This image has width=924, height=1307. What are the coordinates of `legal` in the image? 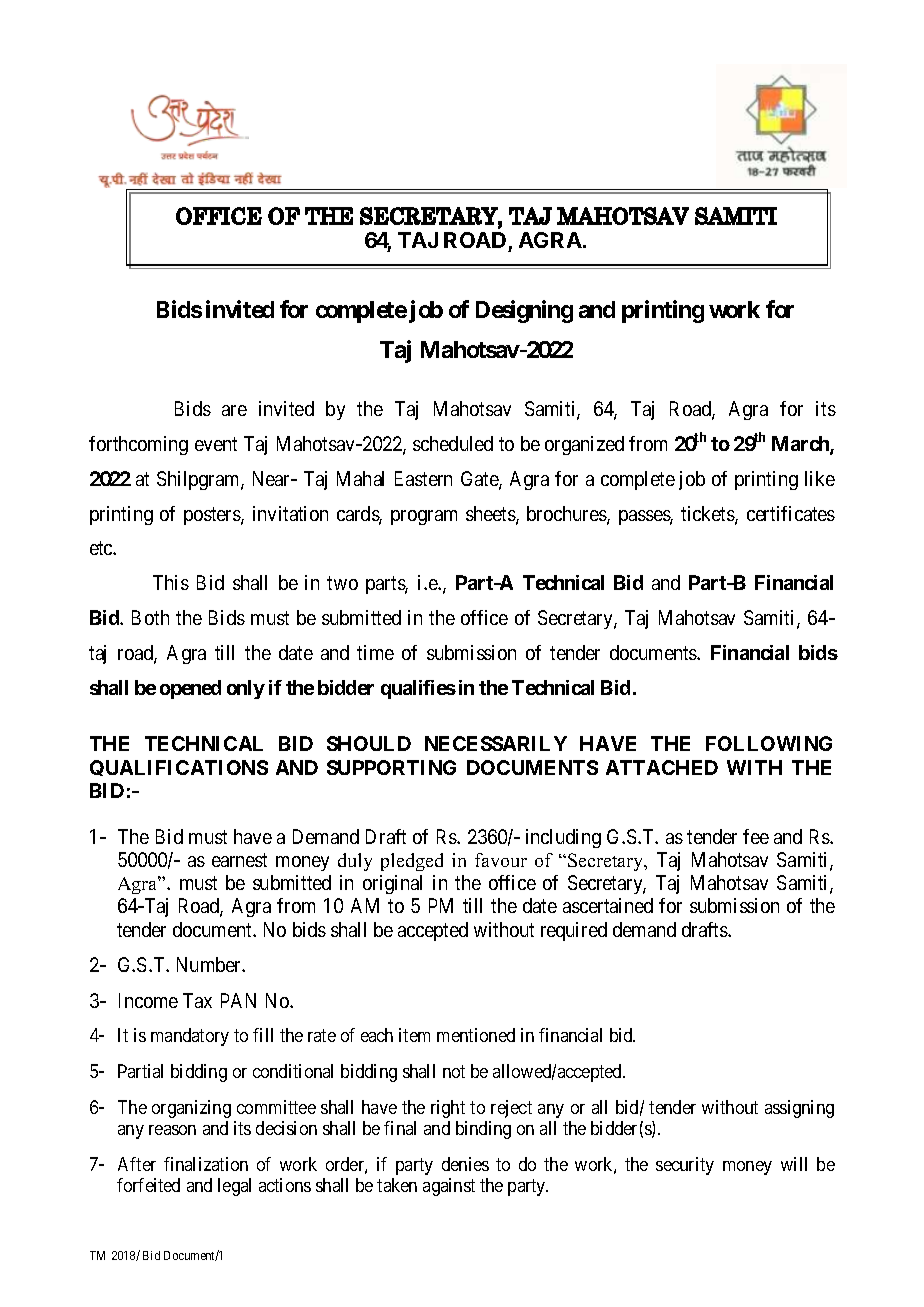 It's located at (234, 1187).
